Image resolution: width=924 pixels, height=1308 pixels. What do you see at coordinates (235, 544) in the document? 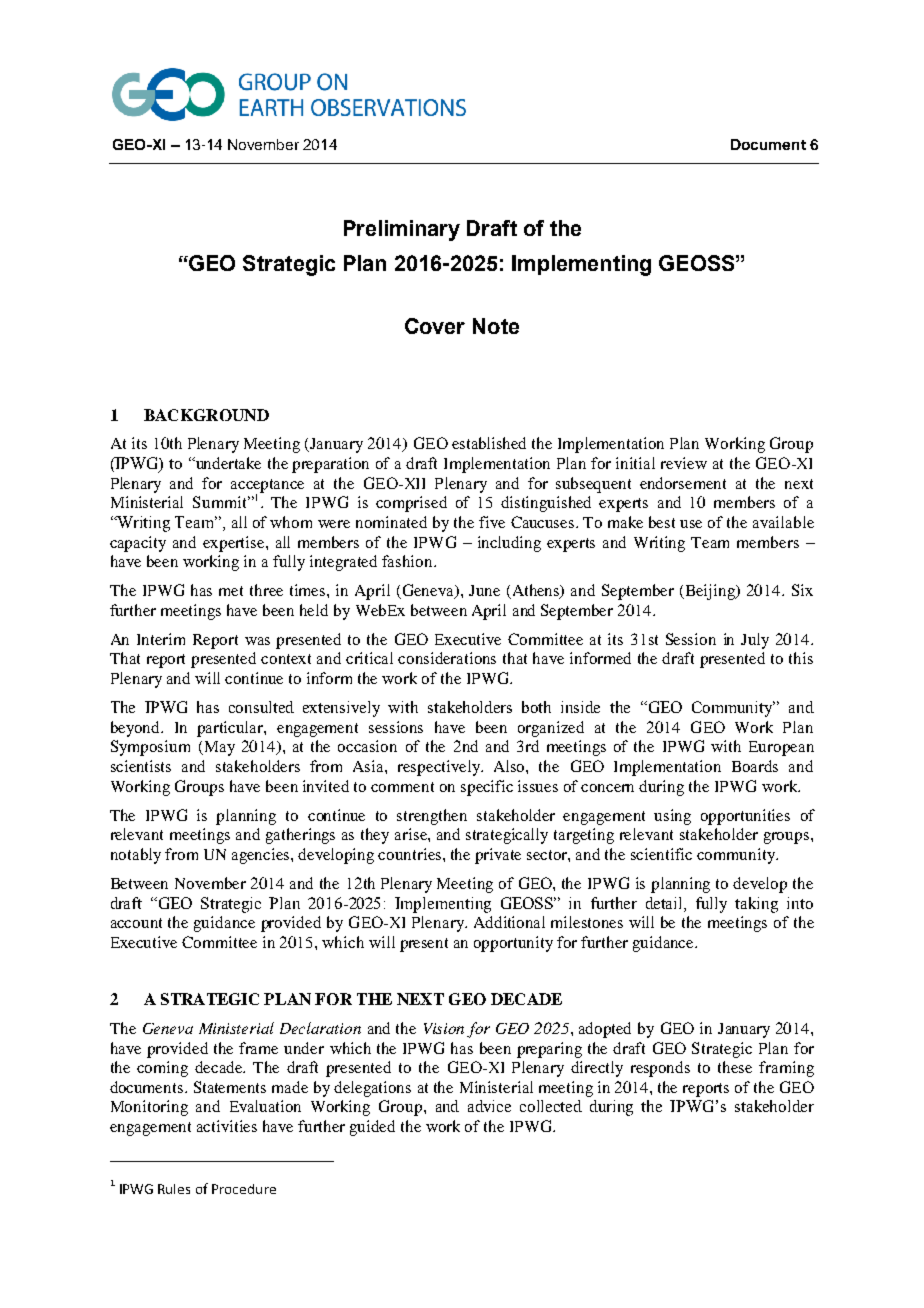
I see `expertise` at bounding box center [235, 544].
